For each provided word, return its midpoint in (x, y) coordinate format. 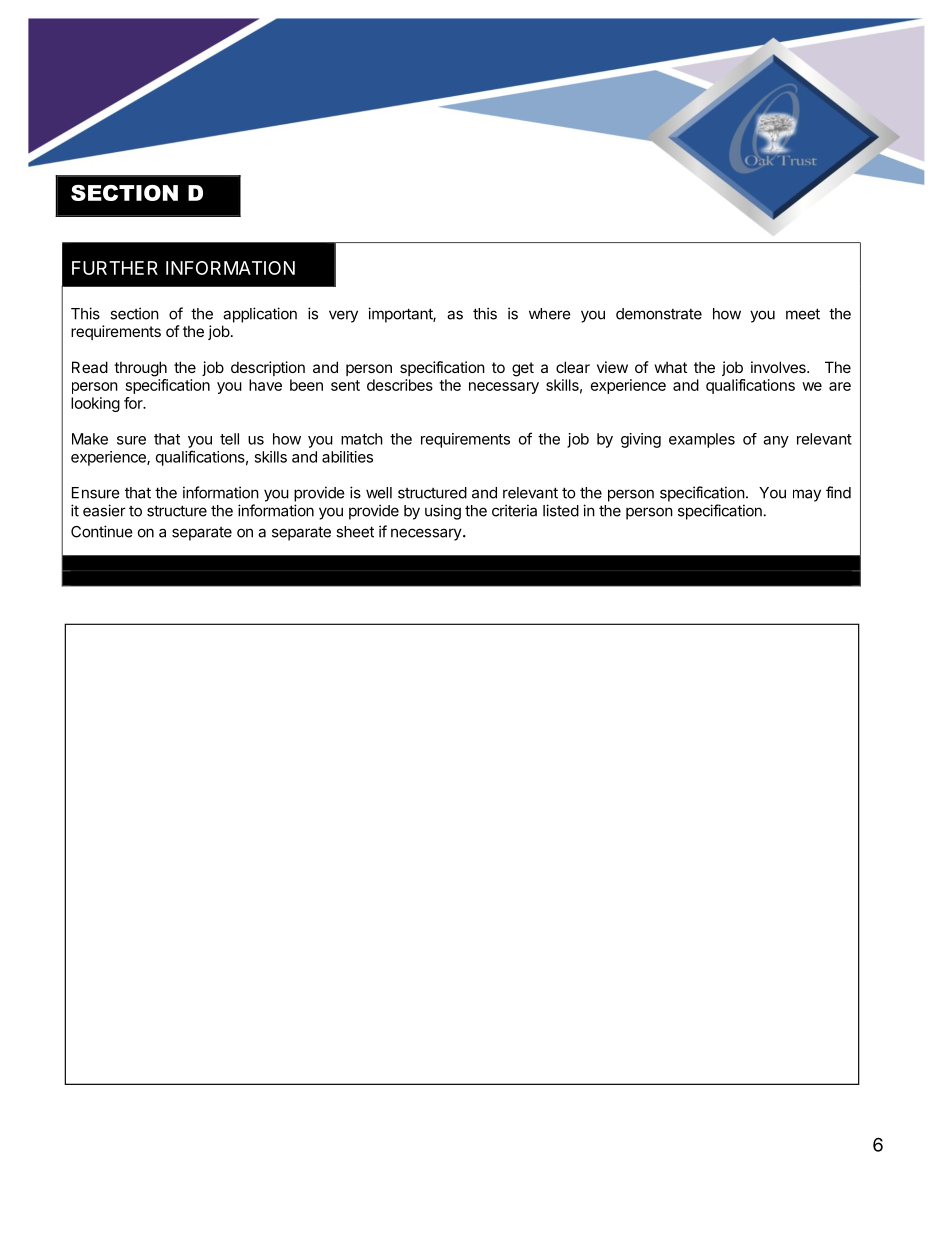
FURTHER (115, 268)
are (840, 386)
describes (400, 385)
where (550, 314)
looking (95, 404)
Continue (102, 531)
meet (803, 314)
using (443, 512)
